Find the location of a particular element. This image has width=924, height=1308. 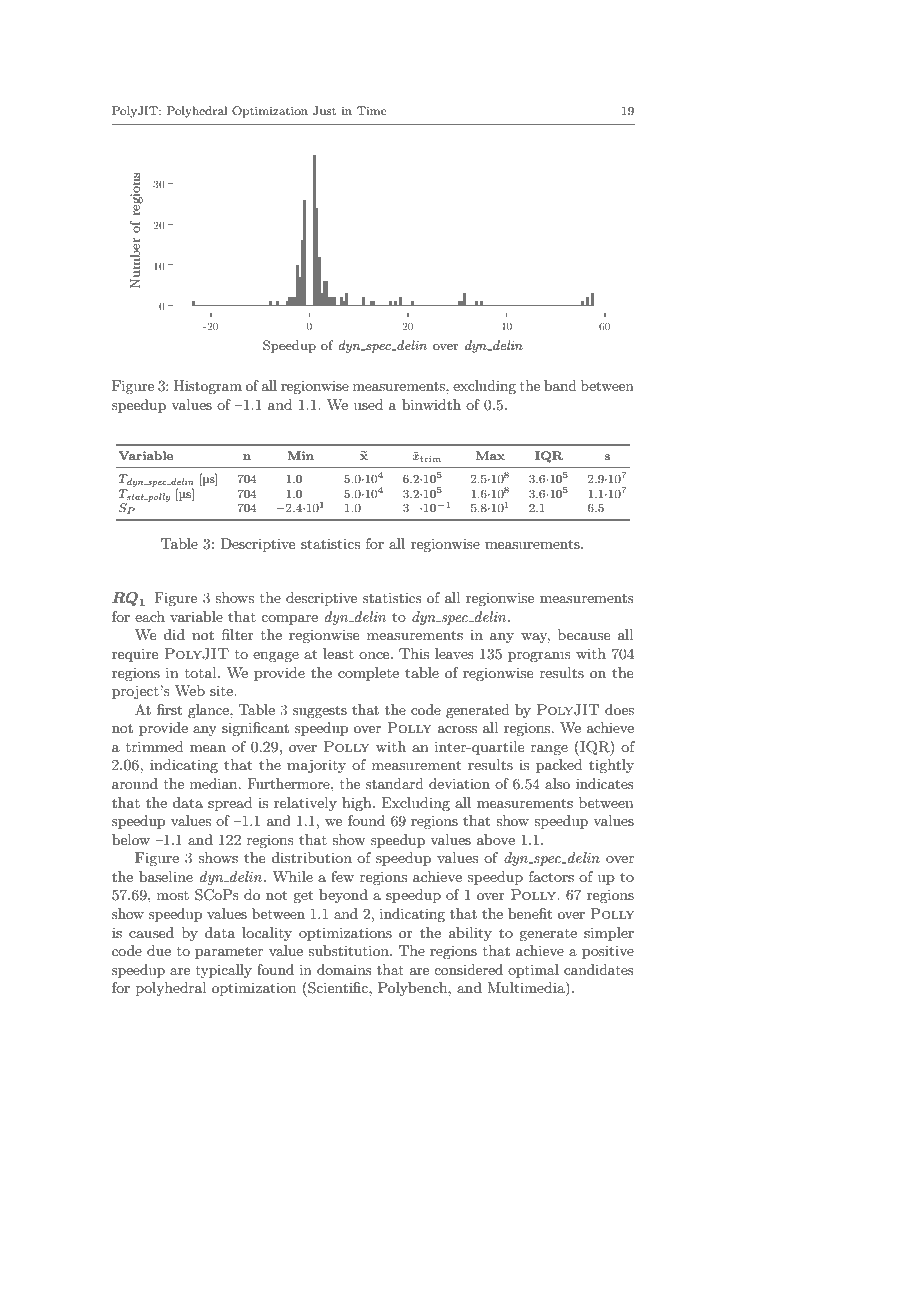

compare is located at coordinates (289, 620).
